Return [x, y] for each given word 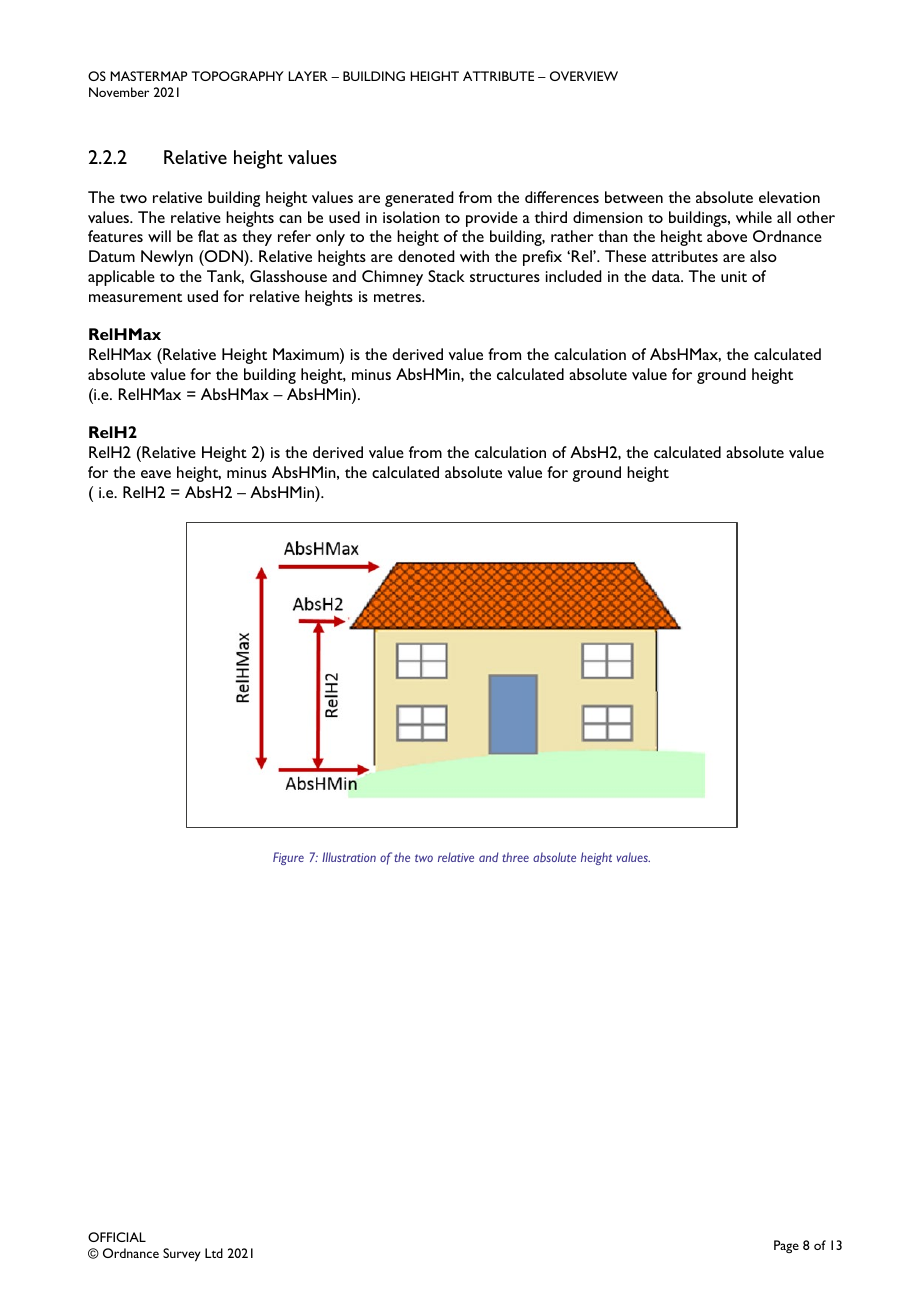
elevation [789, 197]
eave [156, 474]
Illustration [349, 857]
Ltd [214, 1253]
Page [786, 1246]
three [515, 857]
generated [419, 199]
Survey [182, 1255]
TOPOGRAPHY [238, 76]
